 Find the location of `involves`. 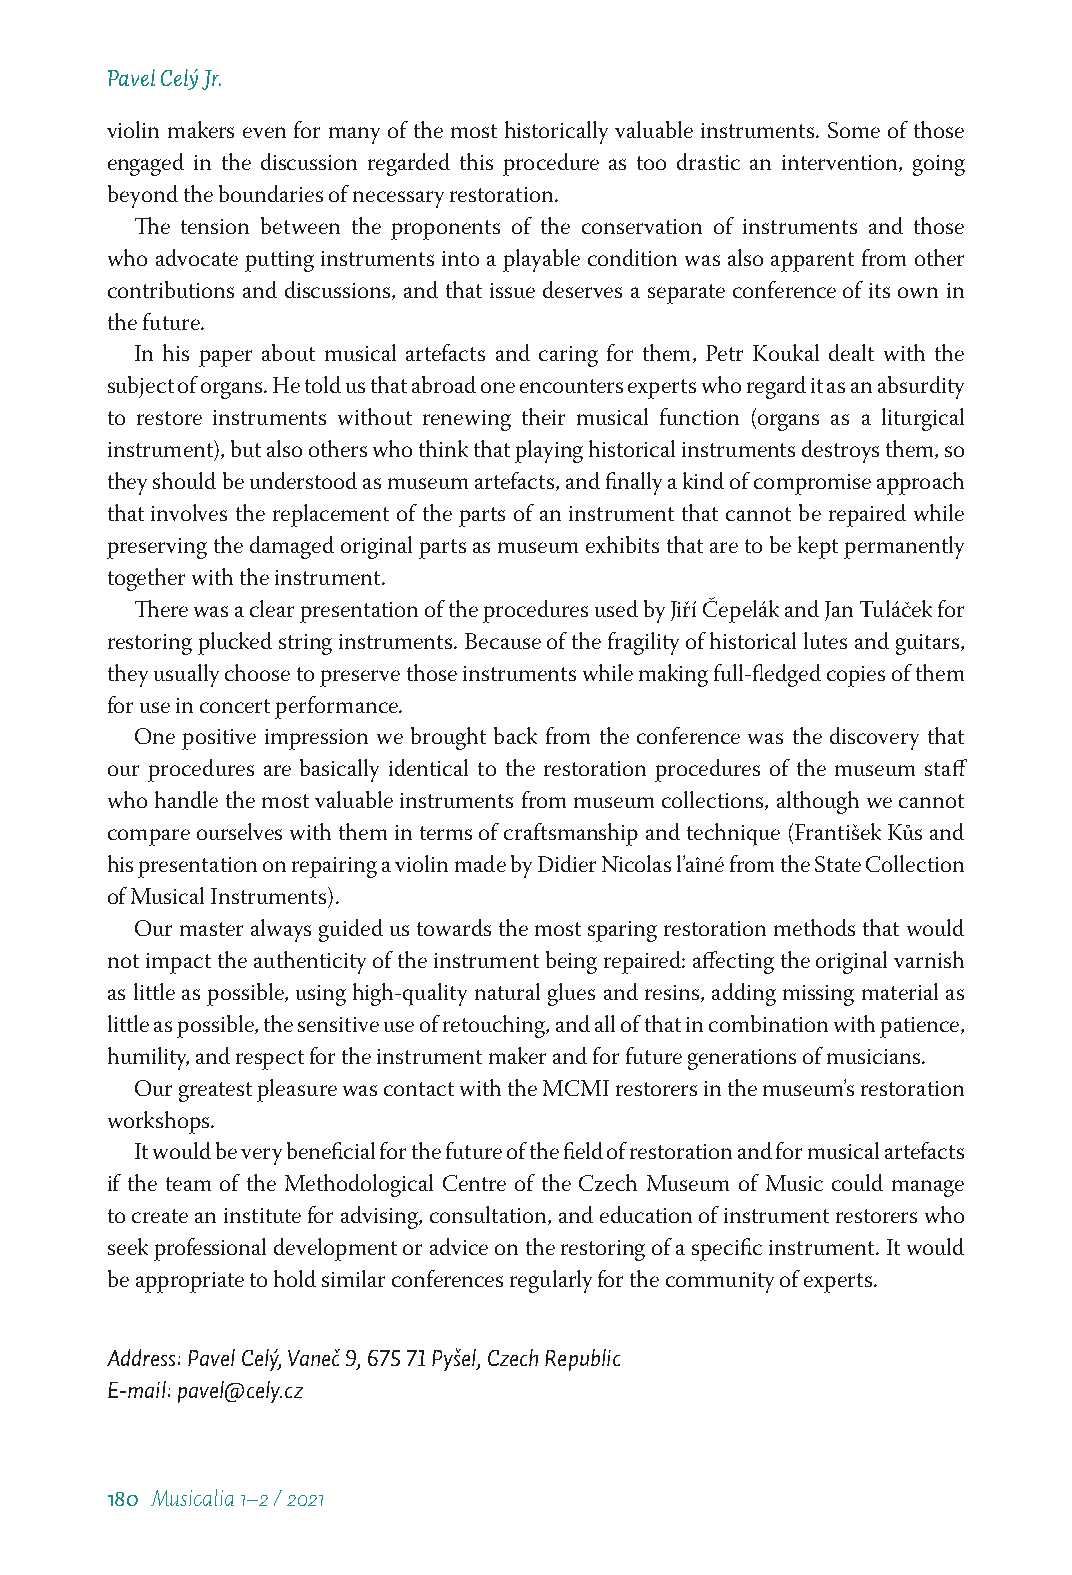

involves is located at coordinates (189, 512).
